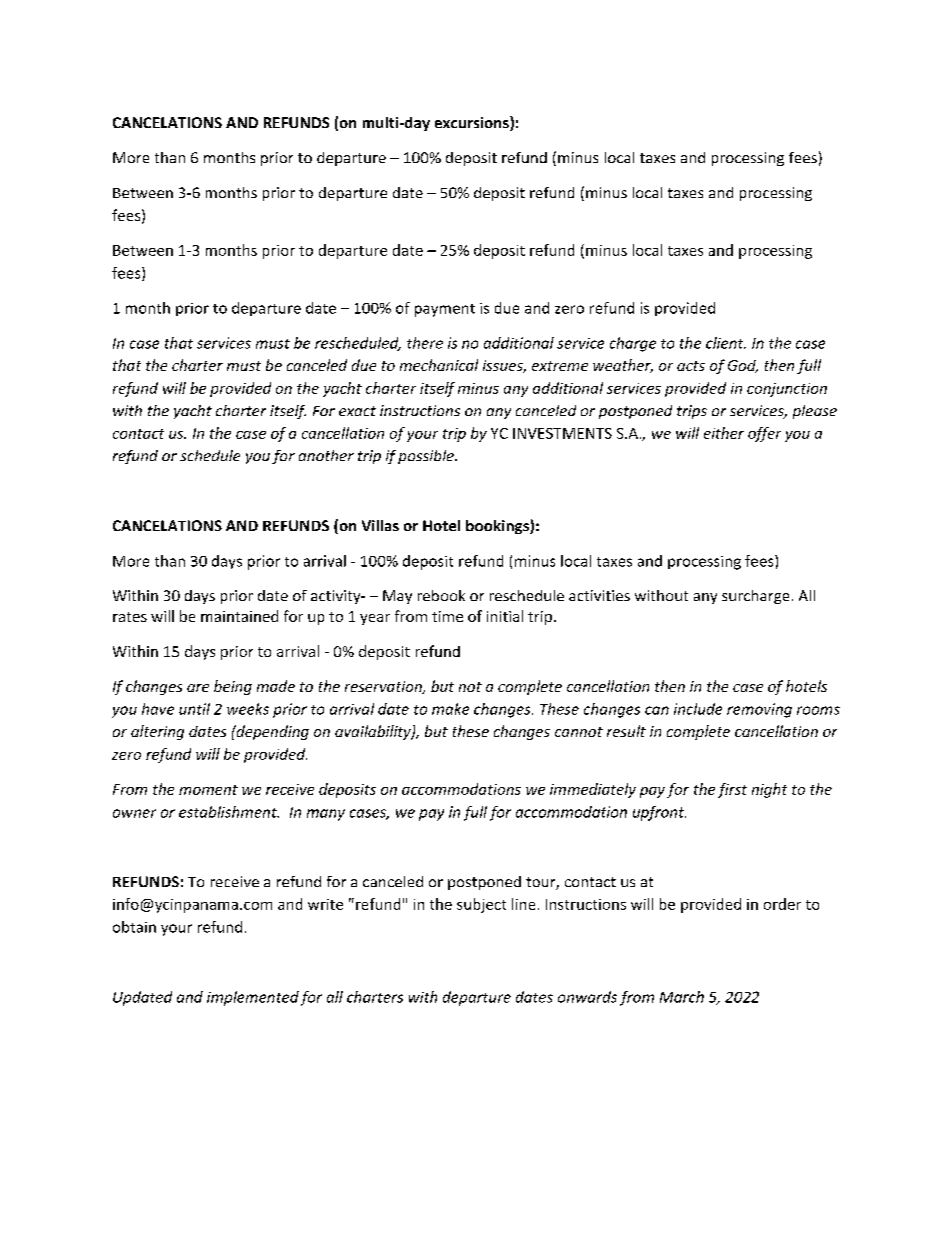  What do you see at coordinates (481, 905) in the screenshot?
I see `subject` at bounding box center [481, 905].
